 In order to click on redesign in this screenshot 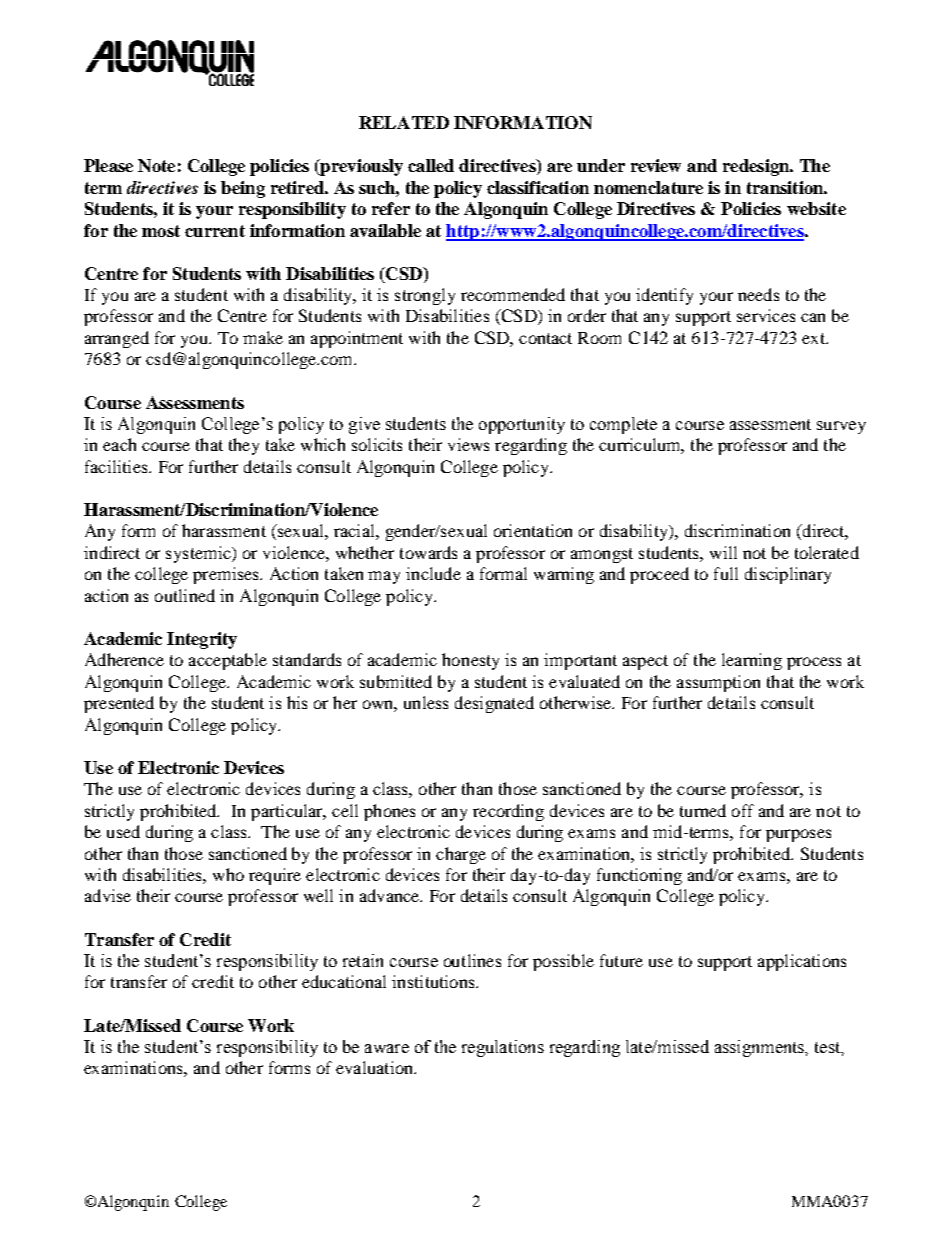, I will do `click(757, 167)`.
